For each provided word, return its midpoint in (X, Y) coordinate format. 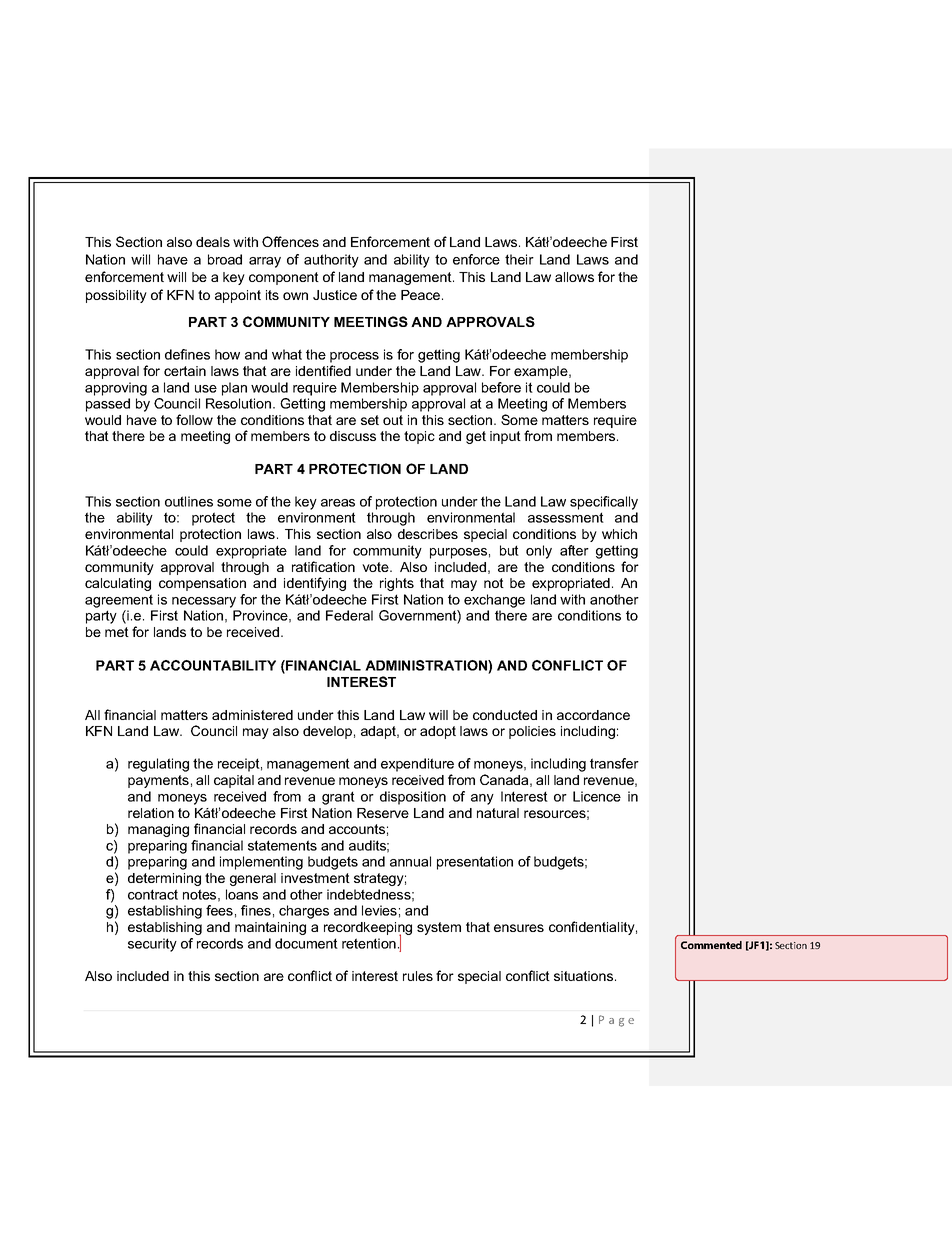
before (501, 387)
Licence (597, 796)
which (619, 534)
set (370, 420)
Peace (422, 295)
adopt (438, 732)
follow (194, 419)
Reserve (383, 813)
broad (225, 259)
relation (151, 813)
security (152, 945)
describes (428, 534)
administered (252, 715)
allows (574, 277)
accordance (593, 715)
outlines (189, 501)
